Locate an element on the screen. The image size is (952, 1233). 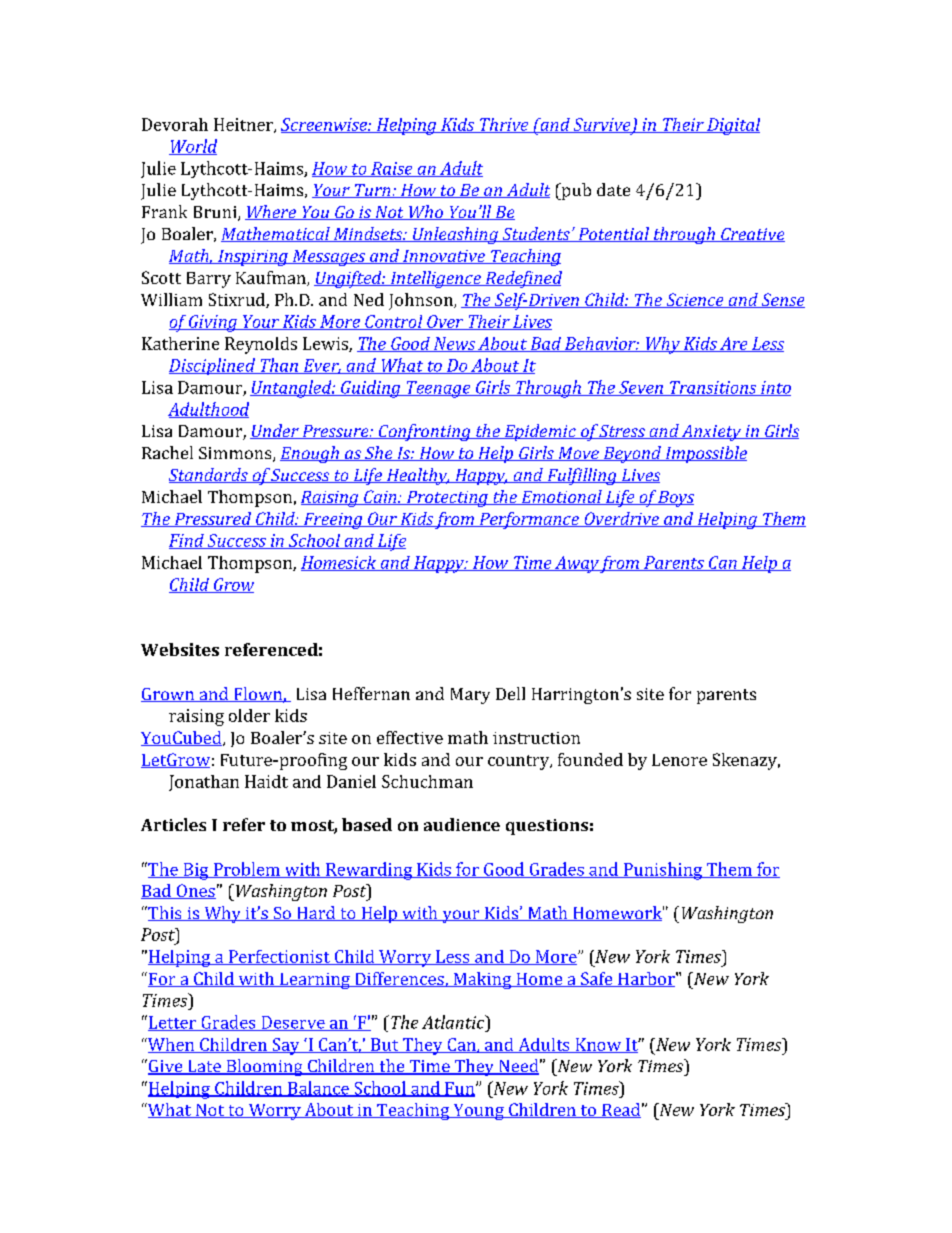
Teenage is located at coordinates (438, 389).
